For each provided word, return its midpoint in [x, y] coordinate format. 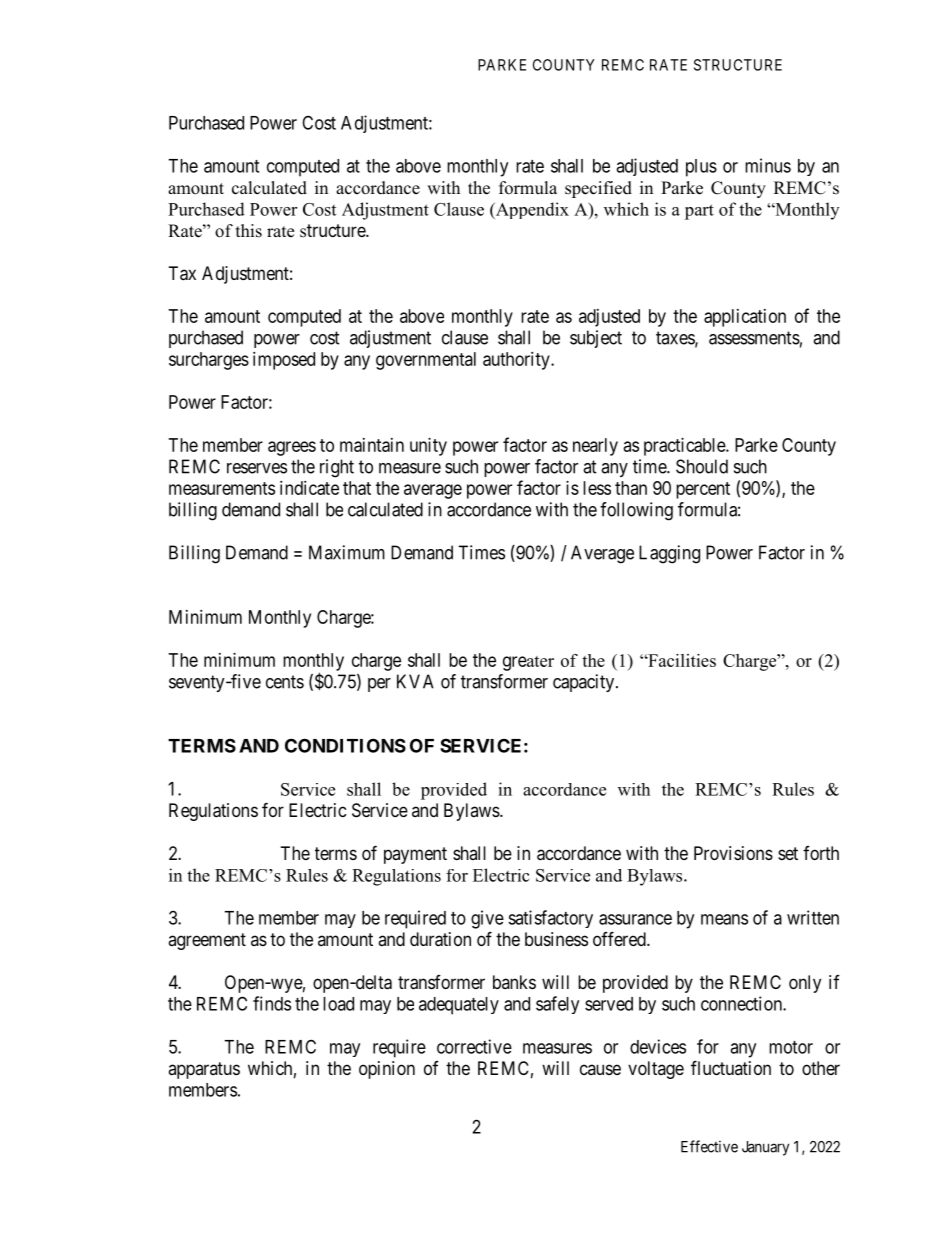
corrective [474, 1046]
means [724, 919]
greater [528, 663]
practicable [685, 447]
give [487, 919]
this [249, 231]
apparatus [204, 1070]
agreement [207, 941]
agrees [292, 448]
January [765, 1148]
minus [768, 165]
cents [285, 682]
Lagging [669, 554]
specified [598, 189]
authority [517, 361]
